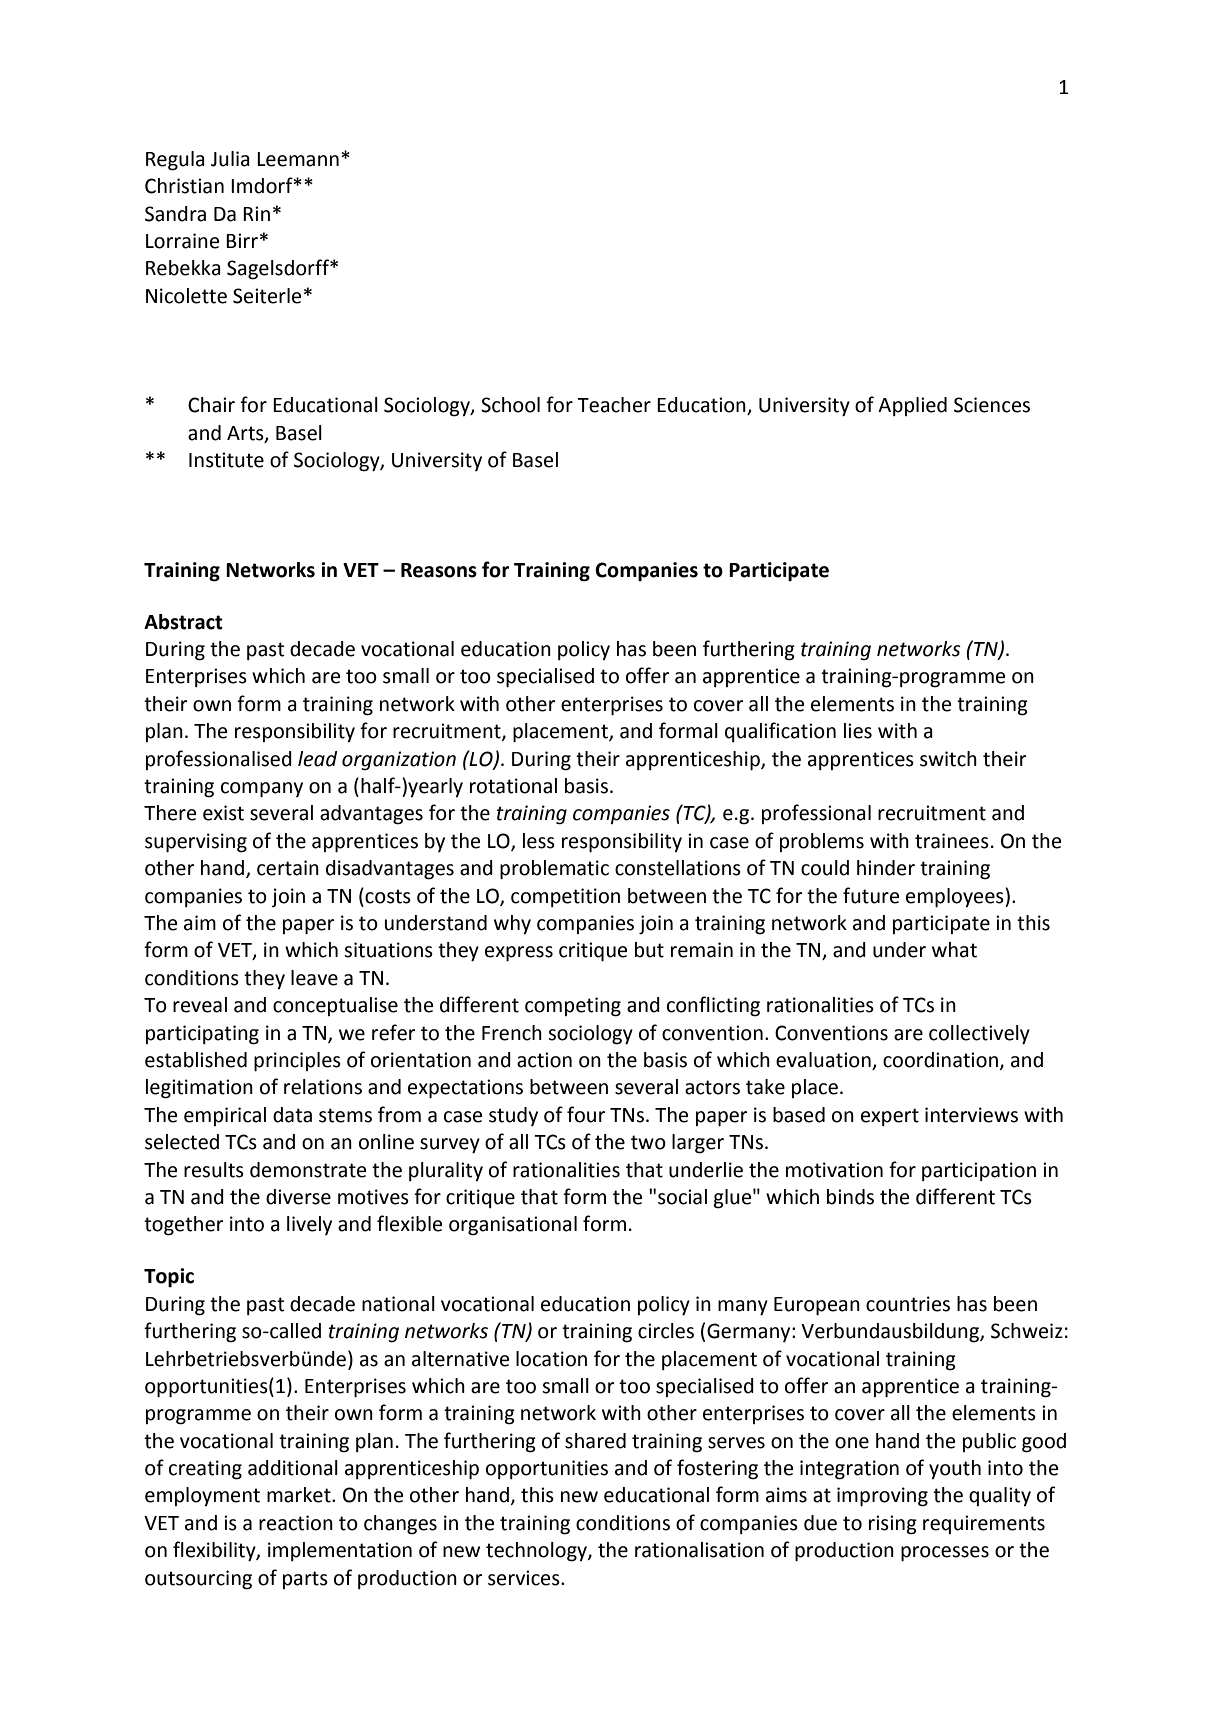 The height and width of the screenshot is (1718, 1214). I want to click on diverse, so click(298, 1197).
